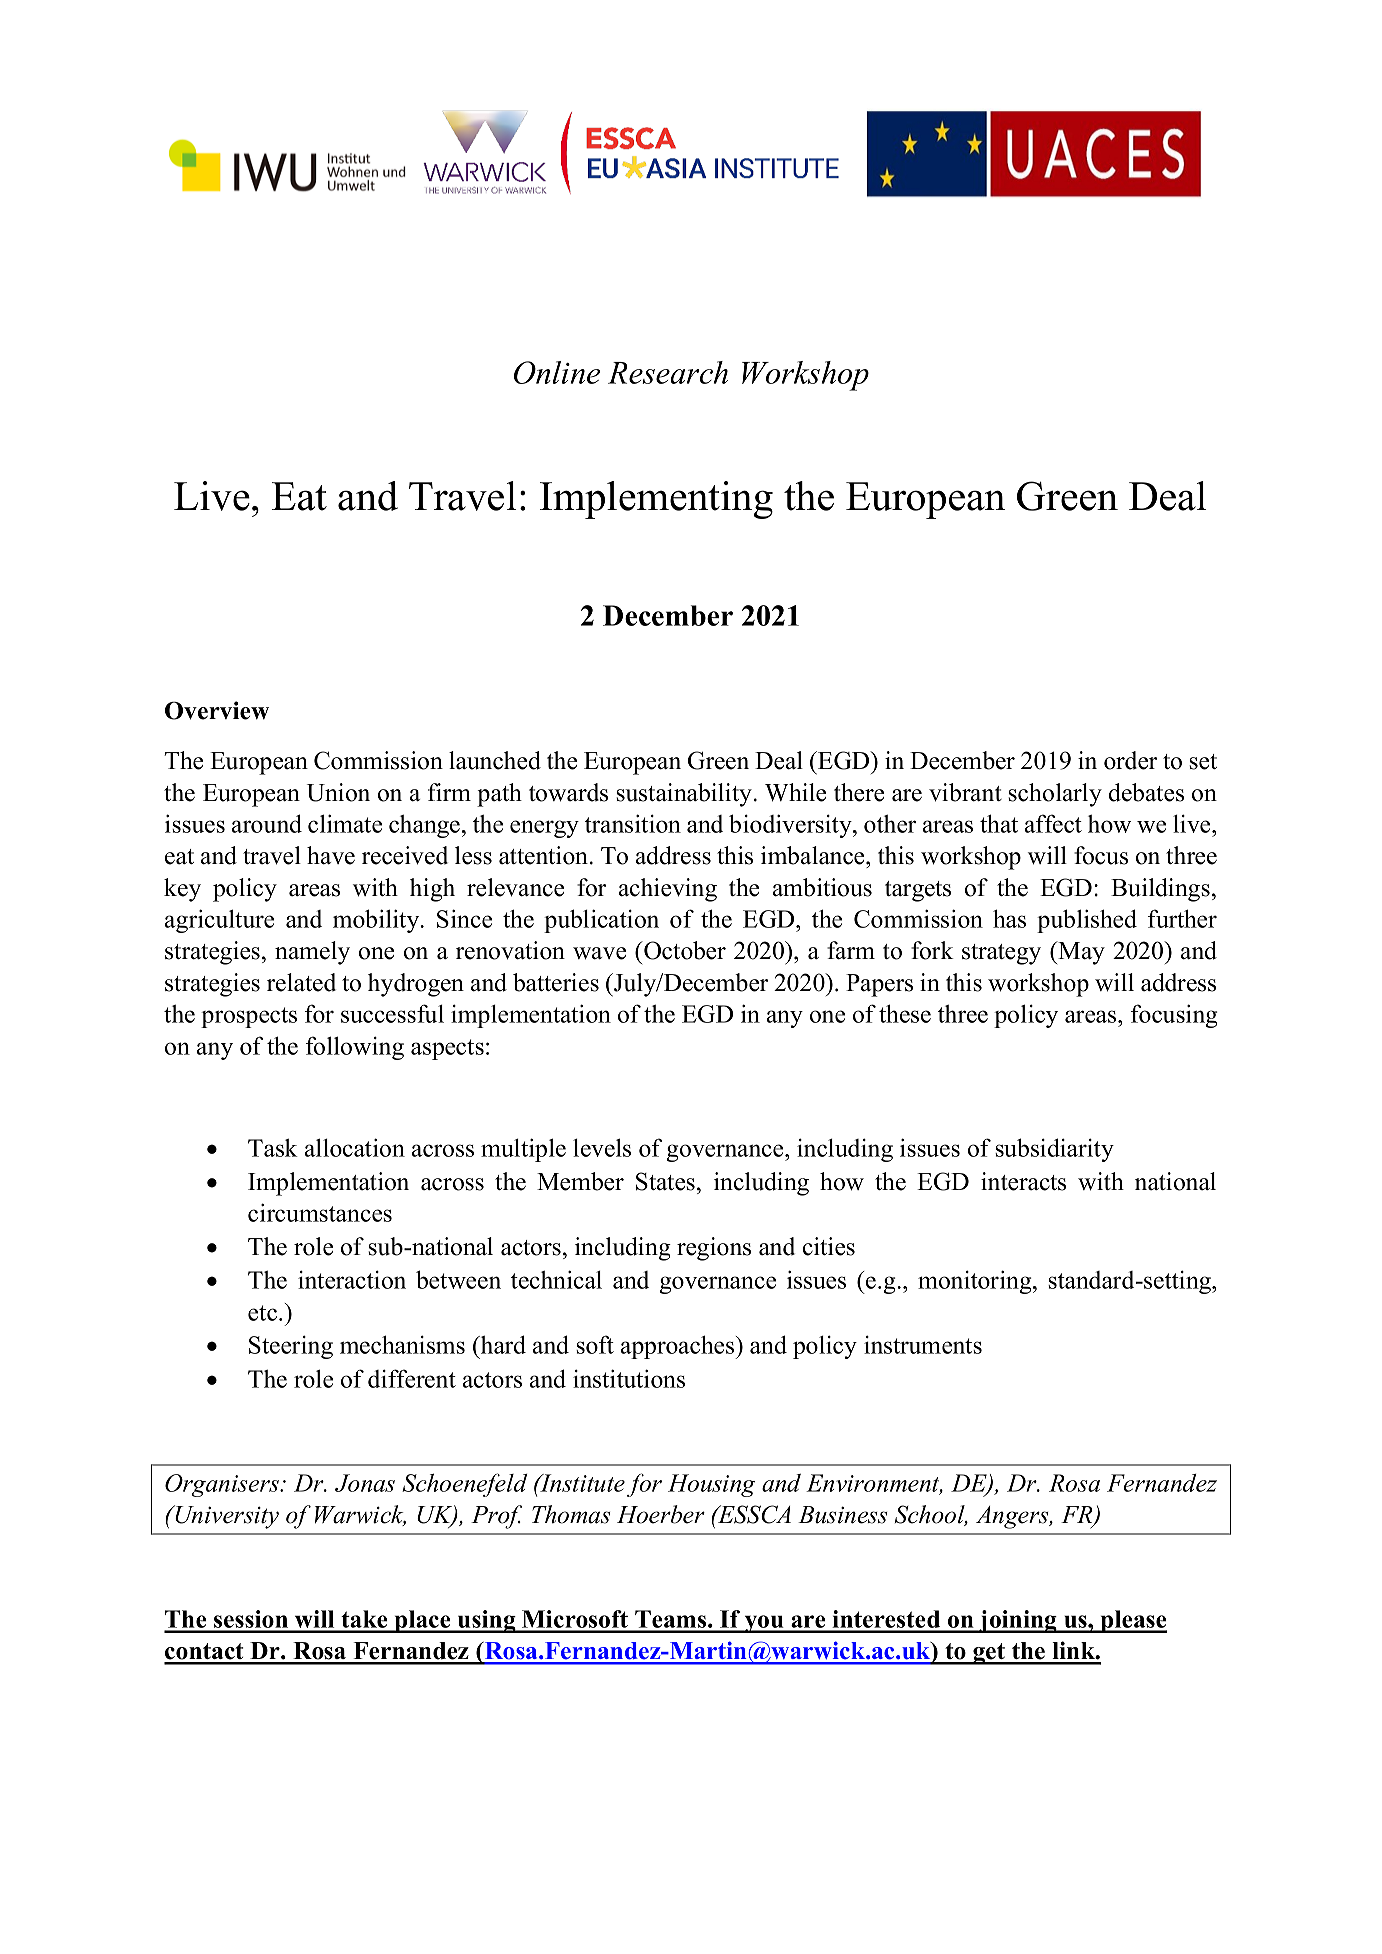 This screenshot has width=1382, height=1954. What do you see at coordinates (301, 982) in the screenshot?
I see `related` at bounding box center [301, 982].
